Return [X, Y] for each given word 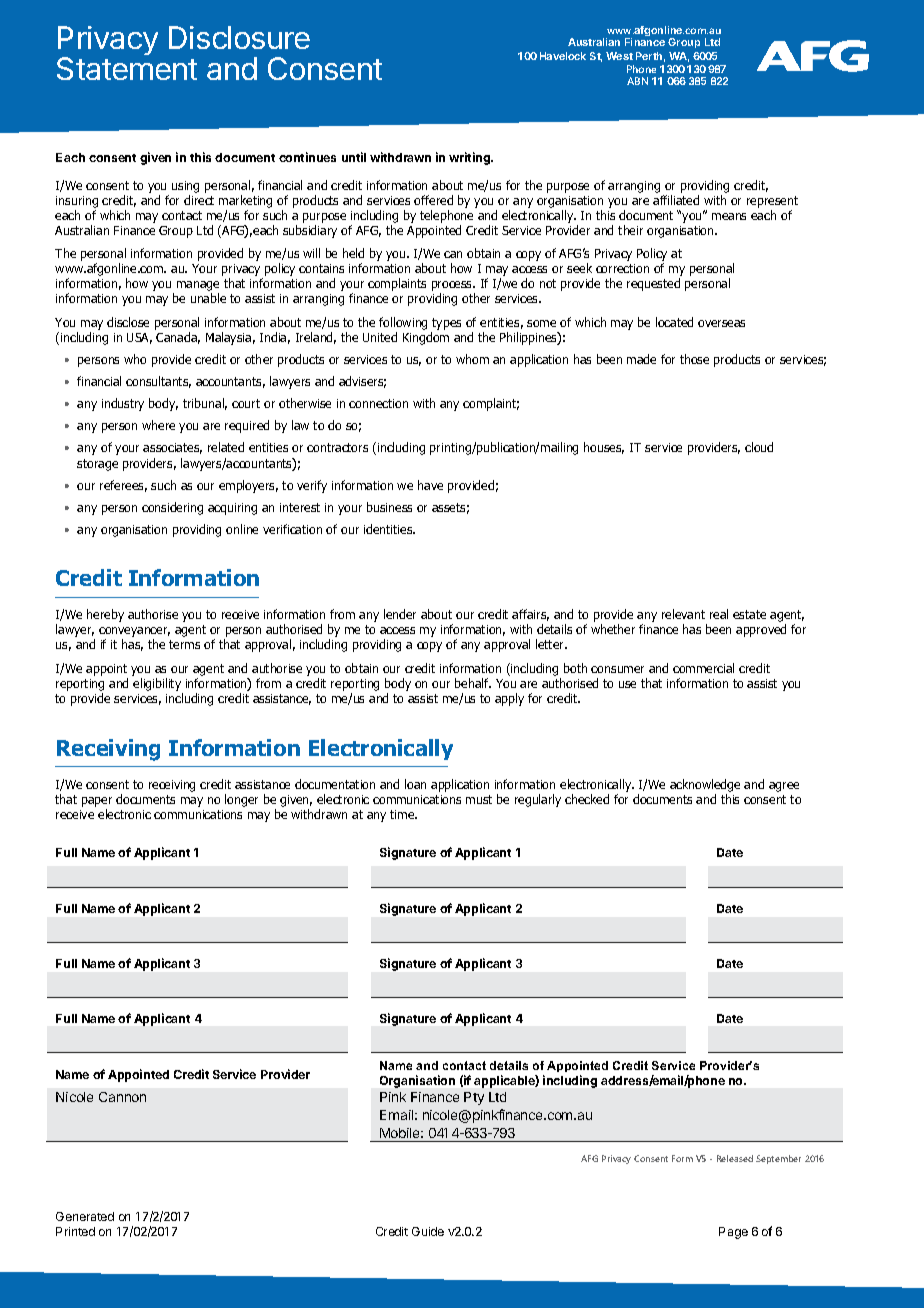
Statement [127, 68]
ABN [637, 81]
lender [400, 614]
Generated [85, 1216]
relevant [683, 614]
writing [470, 158]
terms [184, 644]
